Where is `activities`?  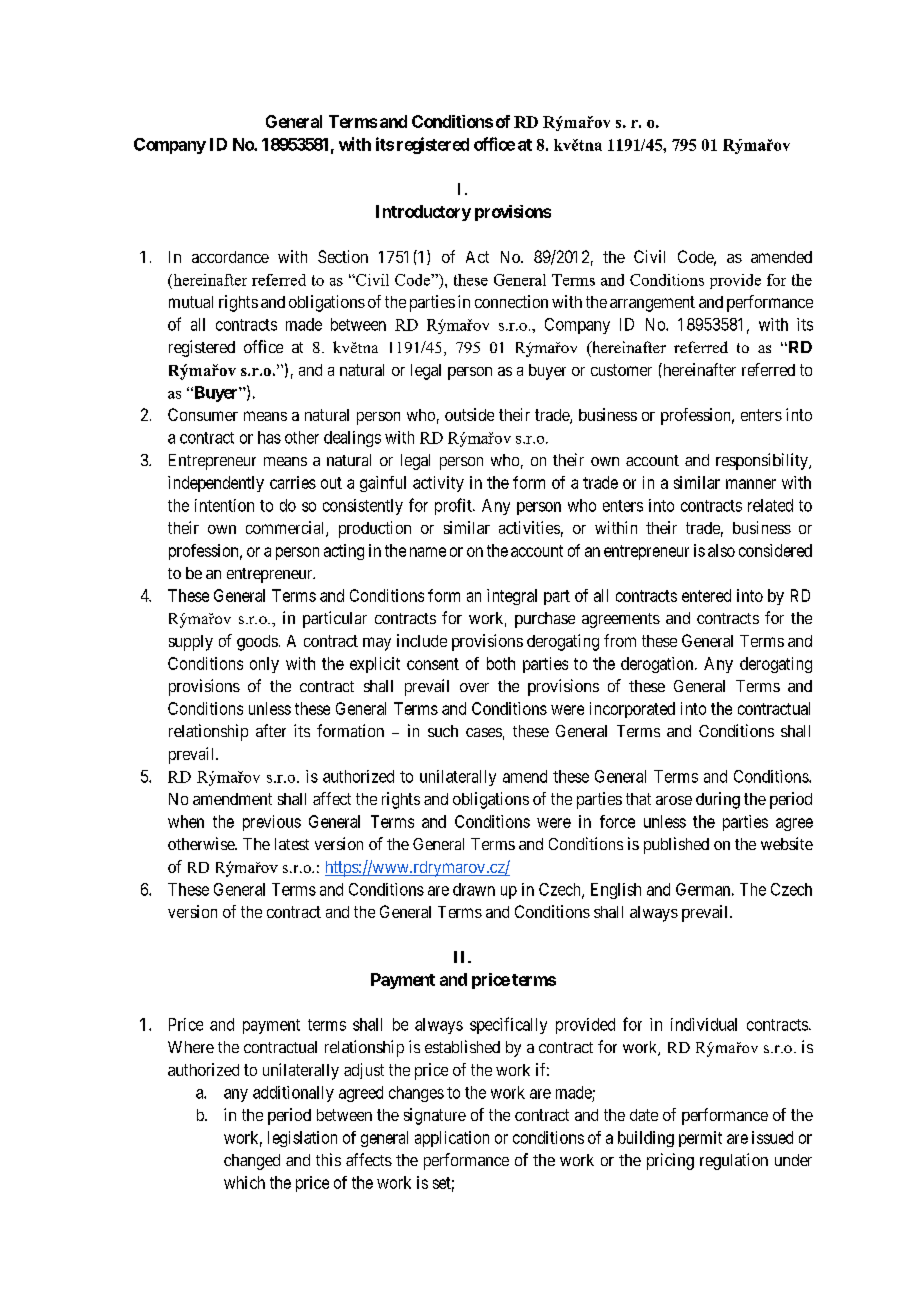 activities is located at coordinates (529, 527).
